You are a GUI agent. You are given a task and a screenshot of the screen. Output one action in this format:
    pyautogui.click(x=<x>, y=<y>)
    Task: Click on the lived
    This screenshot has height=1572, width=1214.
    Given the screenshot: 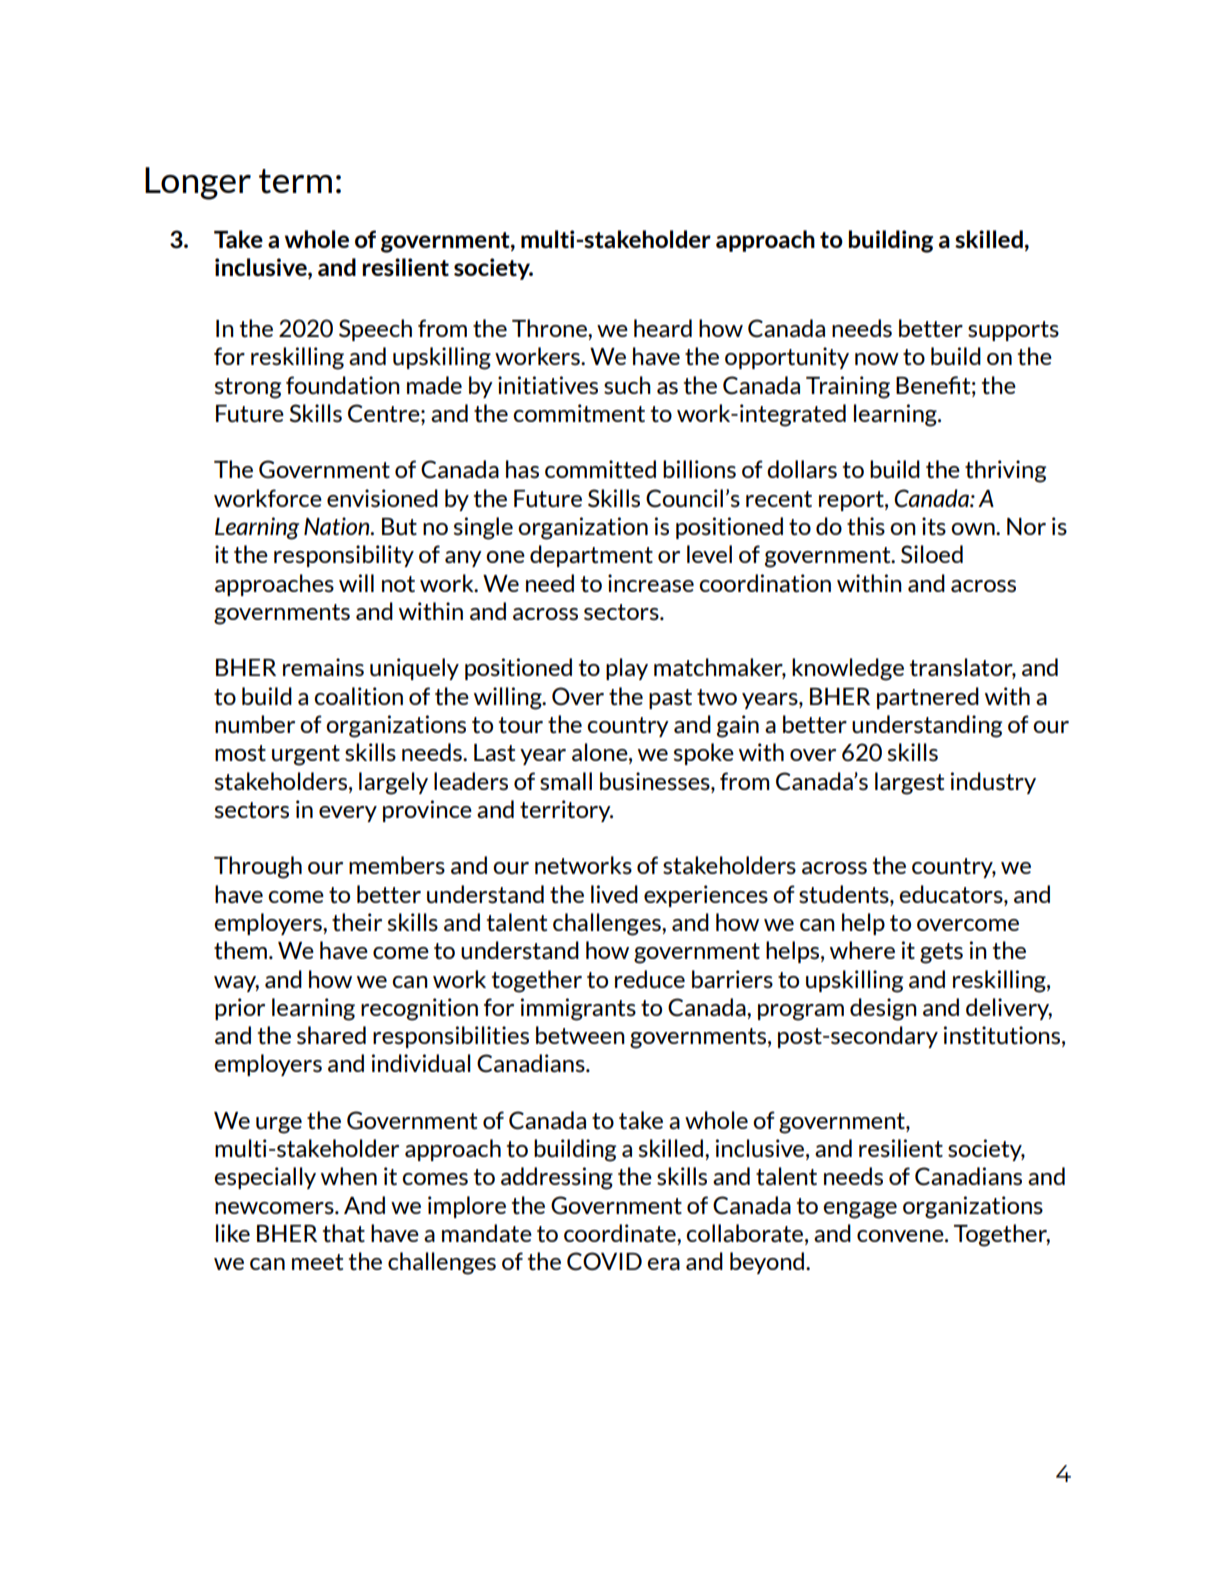 What is the action you would take?
    pyautogui.click(x=614, y=894)
